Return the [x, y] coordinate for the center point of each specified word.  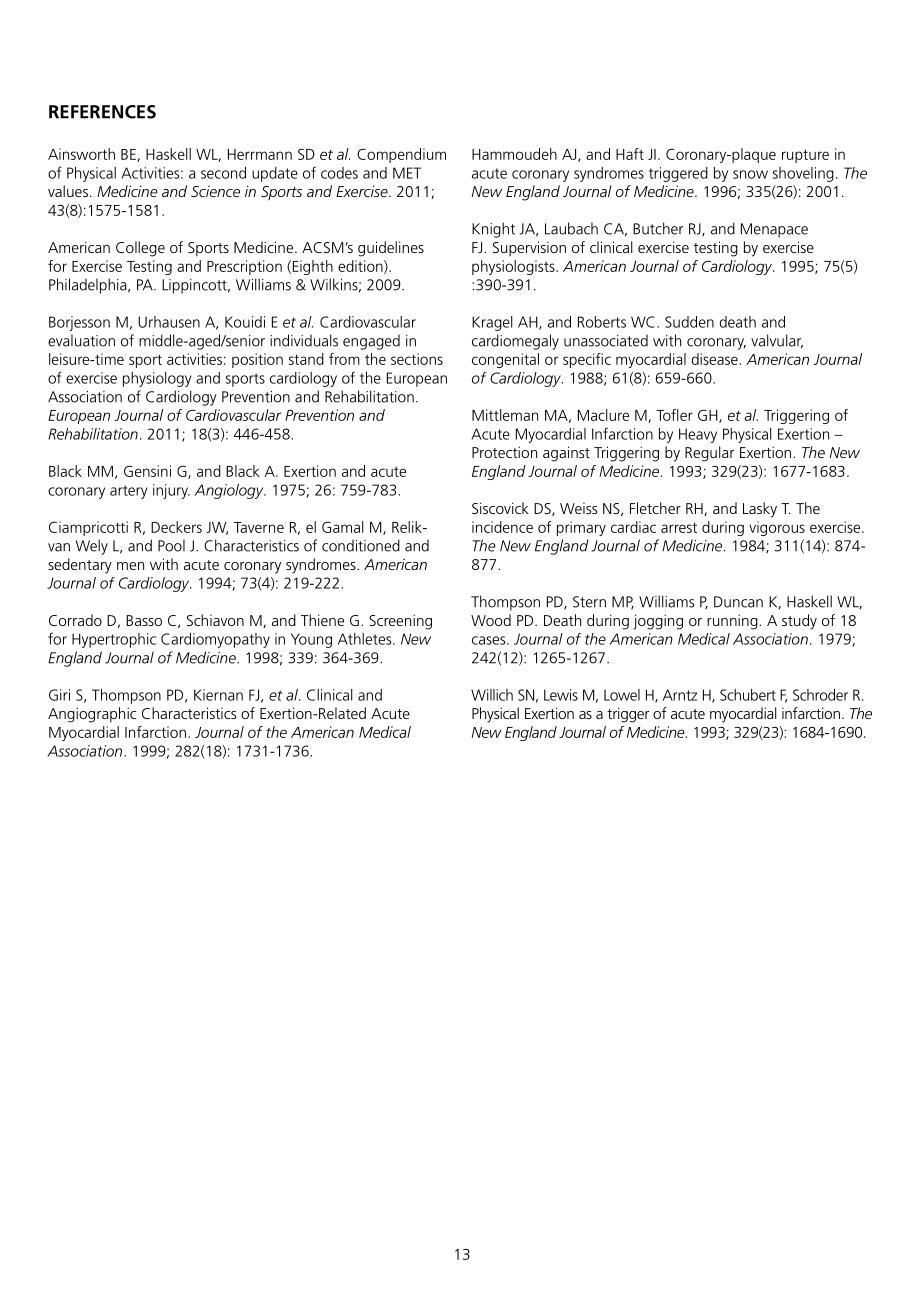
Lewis [561, 695]
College [140, 249]
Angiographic [92, 715]
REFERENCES [102, 112]
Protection [504, 452]
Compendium [401, 155]
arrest [679, 527]
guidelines [391, 249]
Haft [630, 154]
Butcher [658, 228]
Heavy [698, 435]
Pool [171, 545]
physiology [157, 379]
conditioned [361, 545]
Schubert [748, 695]
